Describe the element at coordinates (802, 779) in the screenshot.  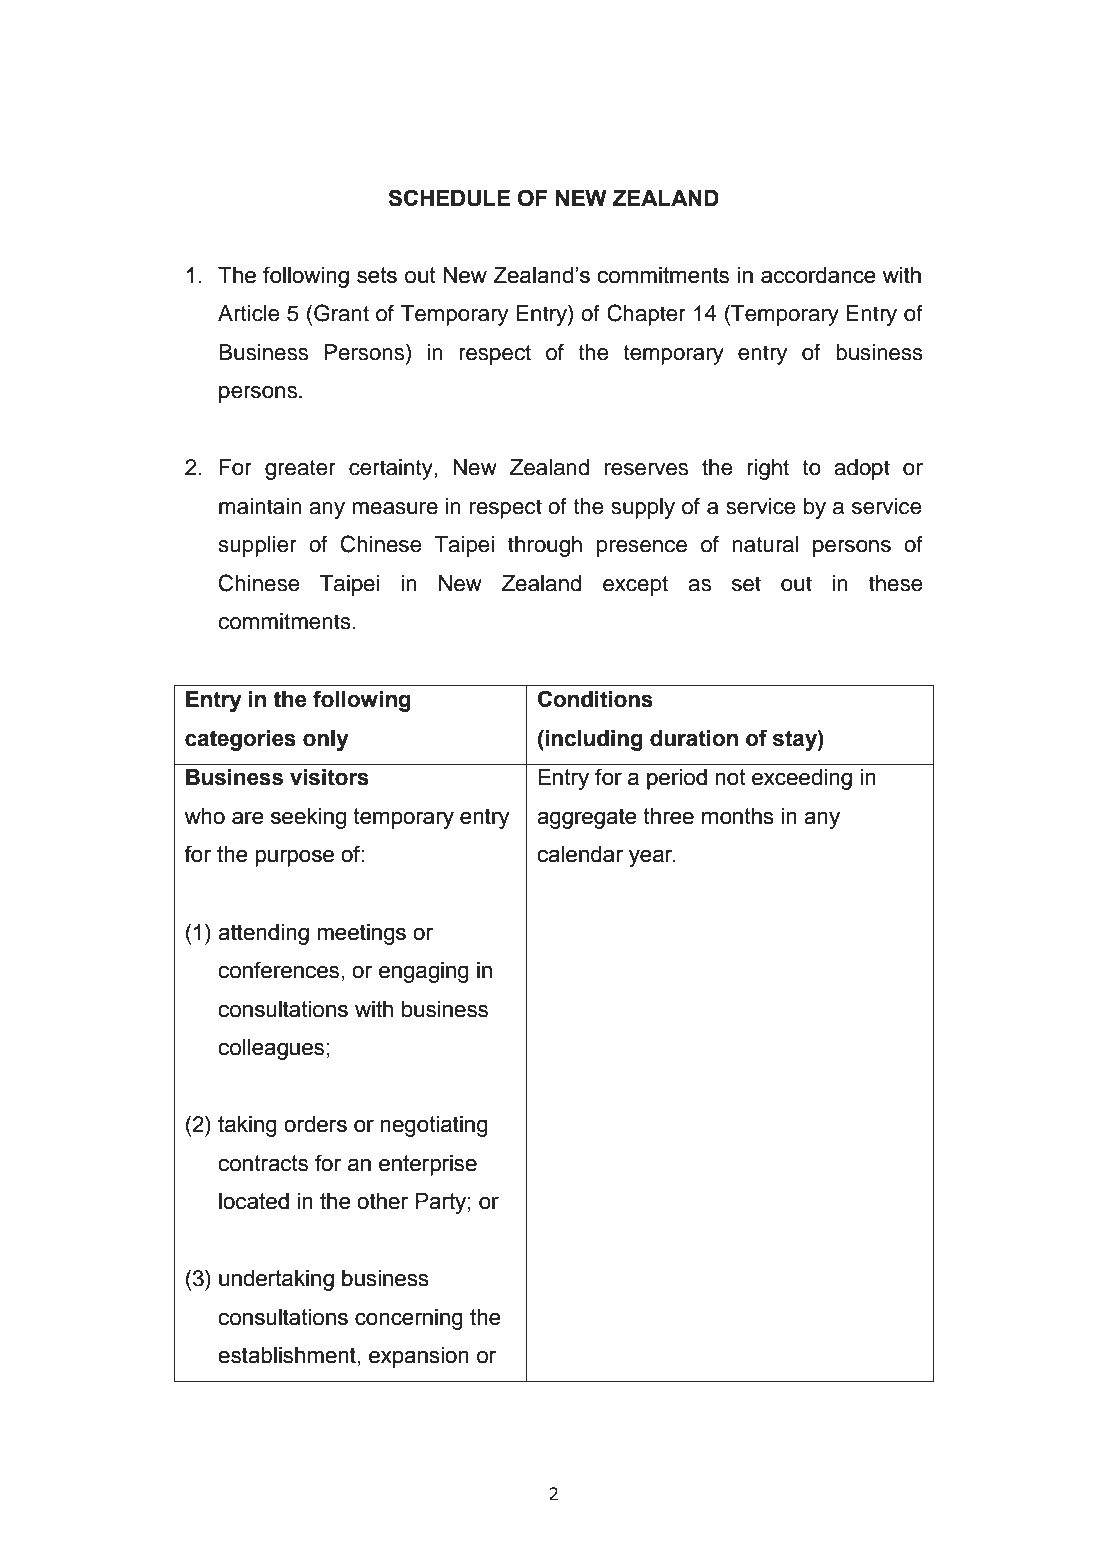
I see `exceeding` at that location.
